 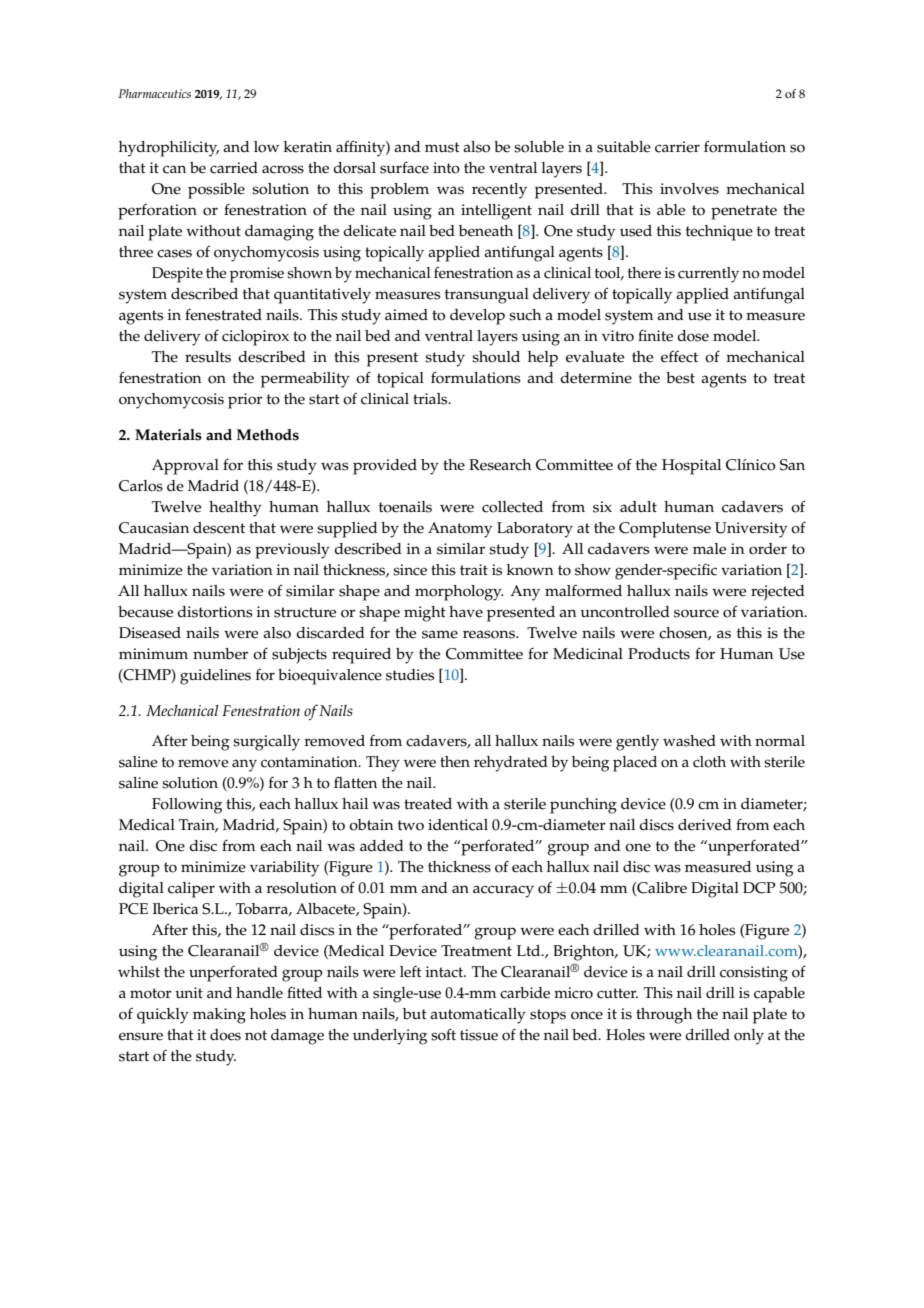 I want to click on then, so click(x=455, y=762).
